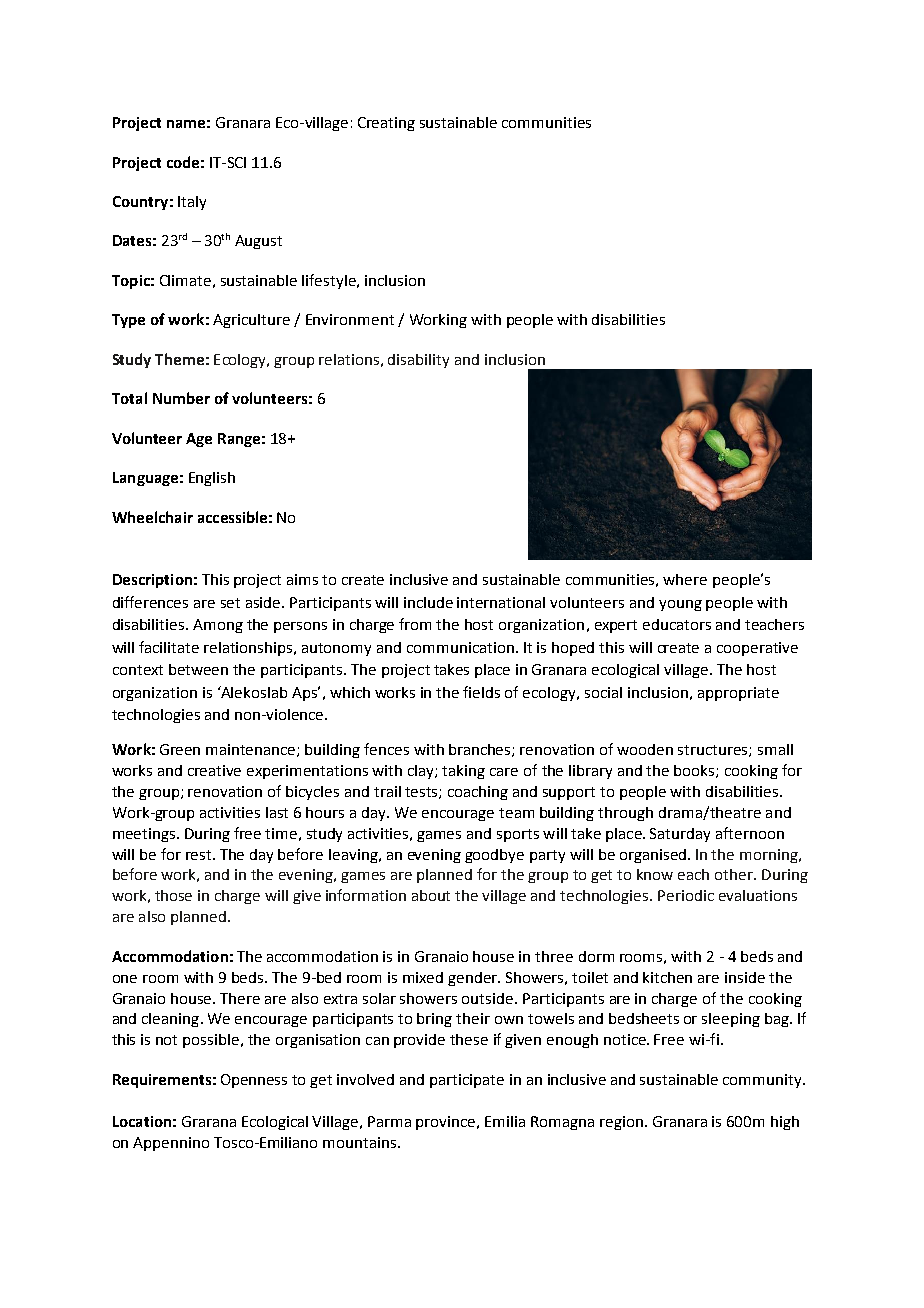 This document has height=1308, width=924. I want to click on include, so click(428, 602).
